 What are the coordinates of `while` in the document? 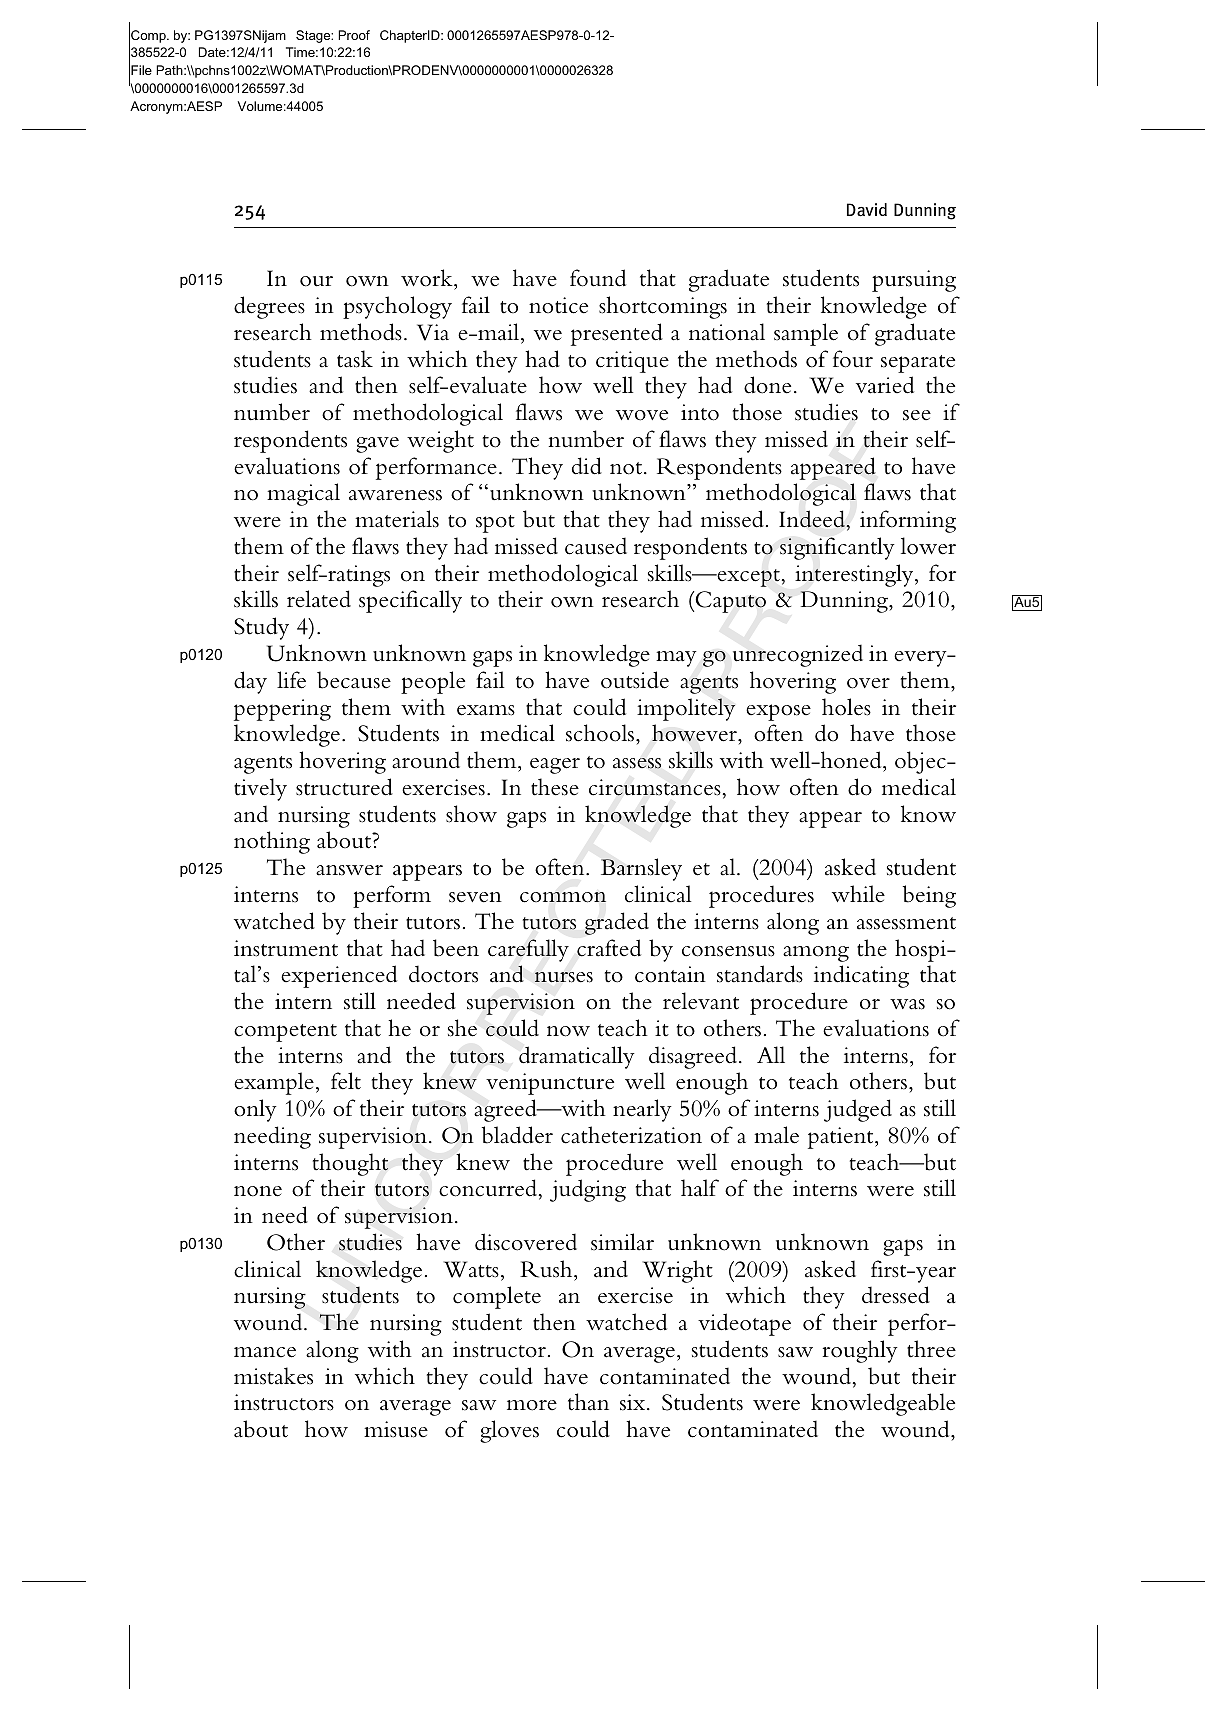 It's located at (858, 894).
